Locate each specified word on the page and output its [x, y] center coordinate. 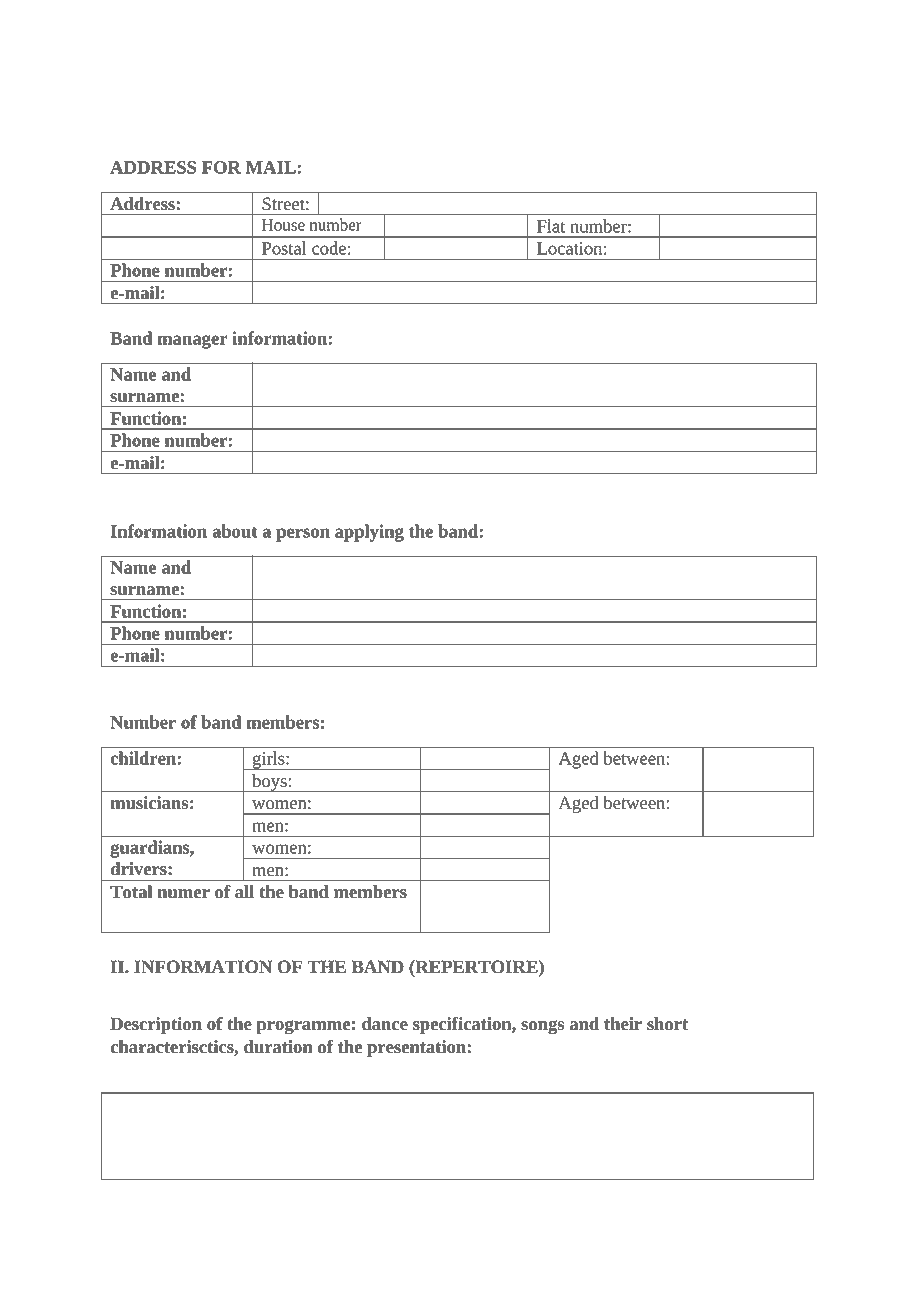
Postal [284, 248]
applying [369, 533]
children [144, 758]
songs [542, 1027]
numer [183, 894]
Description [156, 1025]
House [283, 225]
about [235, 531]
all [244, 891]
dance [385, 1024]
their [623, 1024]
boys [269, 783]
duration [278, 1047]
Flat [551, 226]
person [303, 535]
